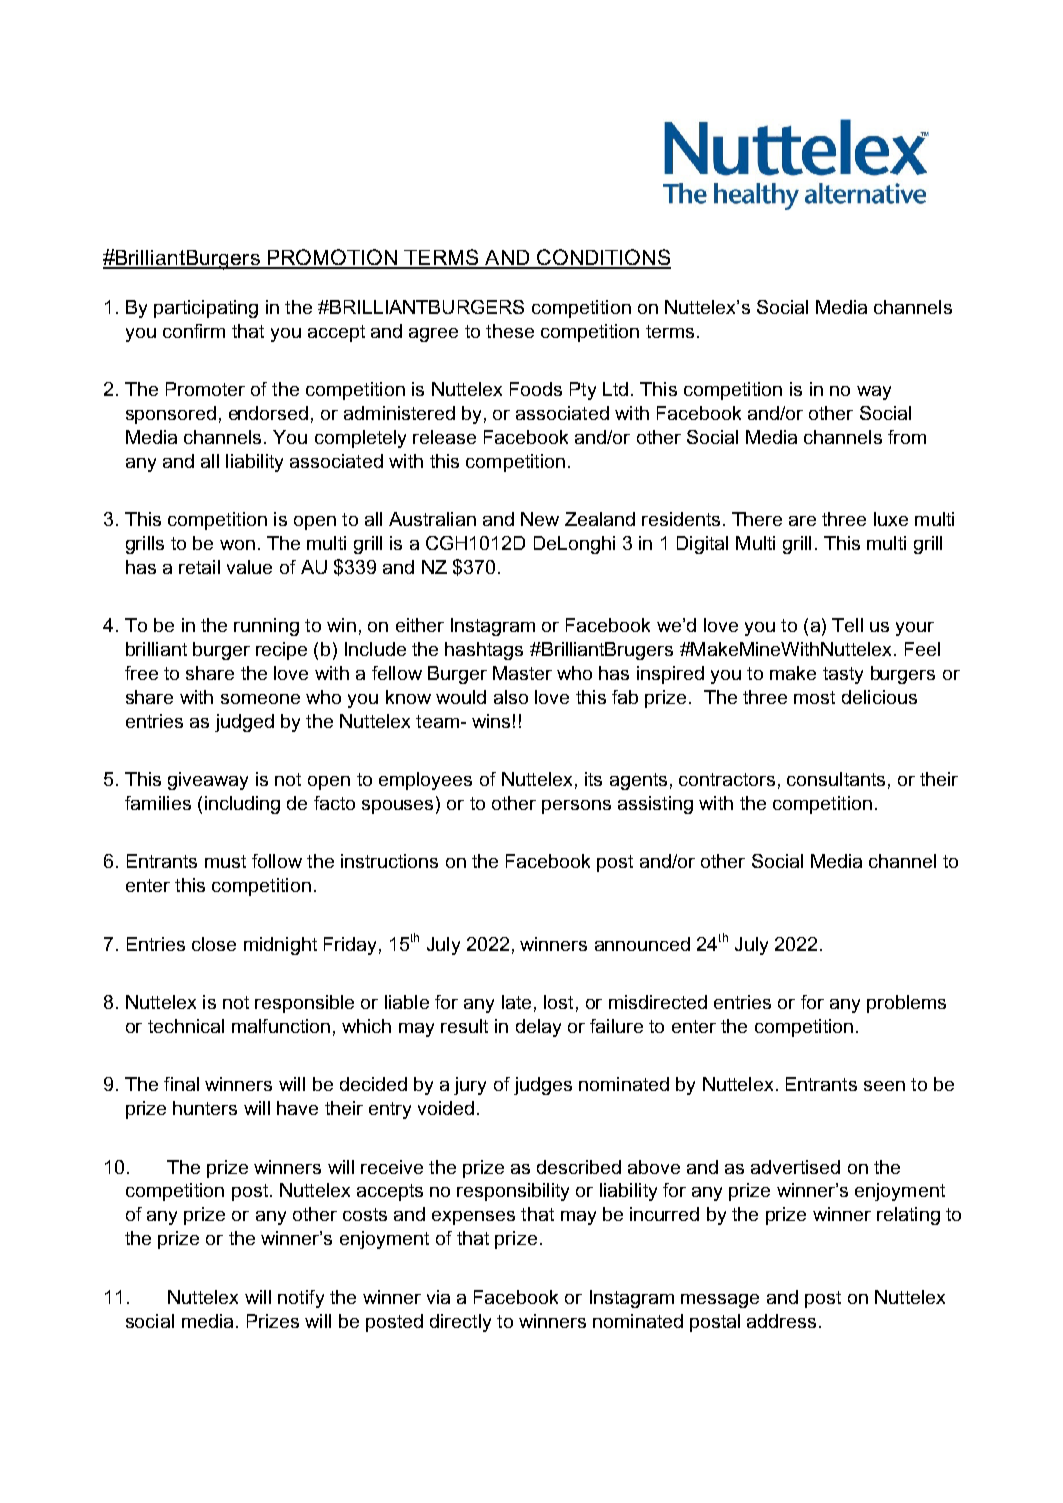  I want to click on notify, so click(301, 1299).
